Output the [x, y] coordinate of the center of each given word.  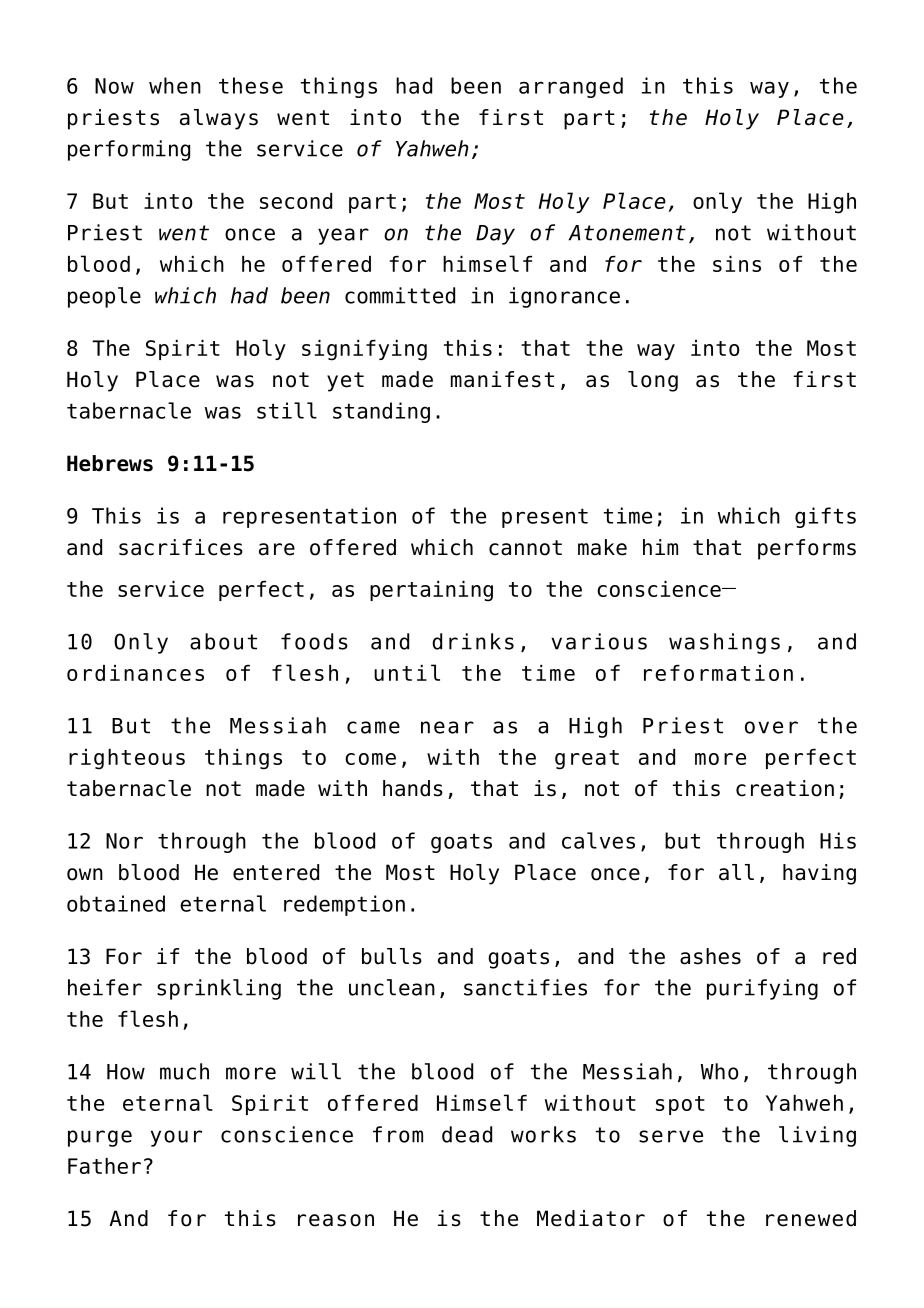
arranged [571, 87]
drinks [473, 641]
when [175, 85]
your [176, 1138]
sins [737, 264]
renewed [811, 1218]
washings [724, 643]
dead [467, 1134]
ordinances [135, 673]
